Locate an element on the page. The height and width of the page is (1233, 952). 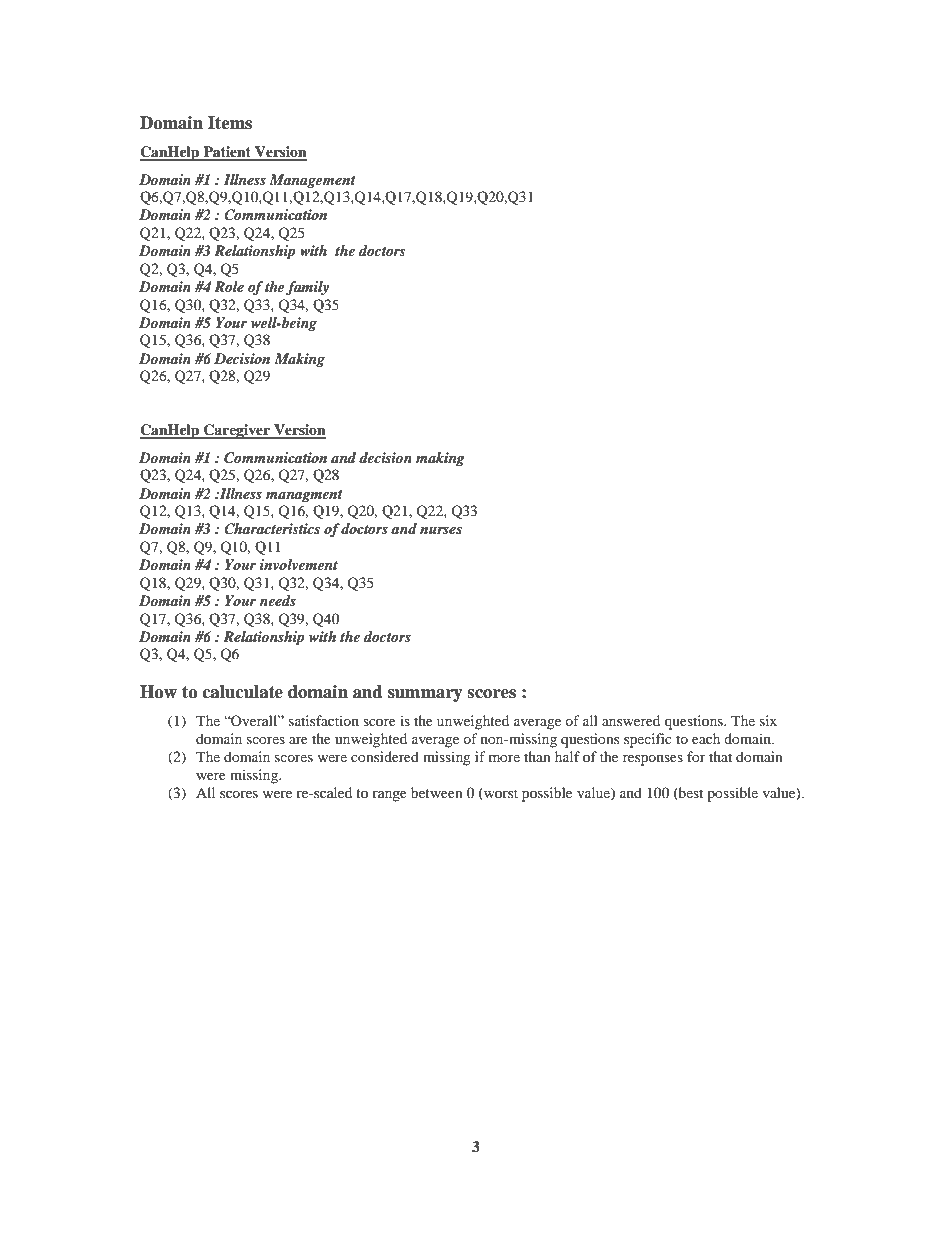
needs is located at coordinates (278, 600).
